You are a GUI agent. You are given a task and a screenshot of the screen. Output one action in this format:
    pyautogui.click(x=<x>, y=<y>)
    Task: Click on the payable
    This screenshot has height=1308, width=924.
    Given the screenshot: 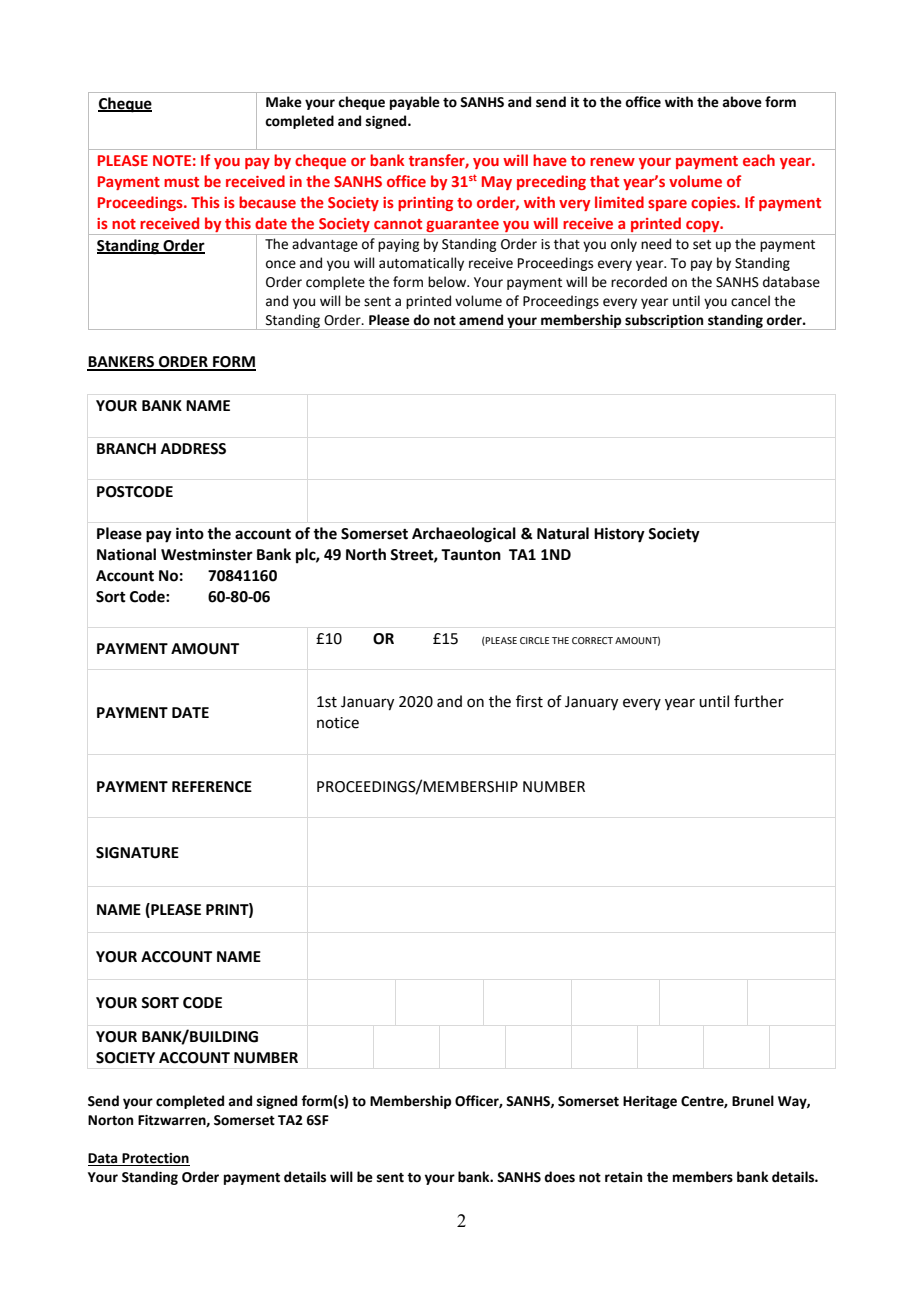 What is the action you would take?
    pyautogui.click(x=415, y=103)
